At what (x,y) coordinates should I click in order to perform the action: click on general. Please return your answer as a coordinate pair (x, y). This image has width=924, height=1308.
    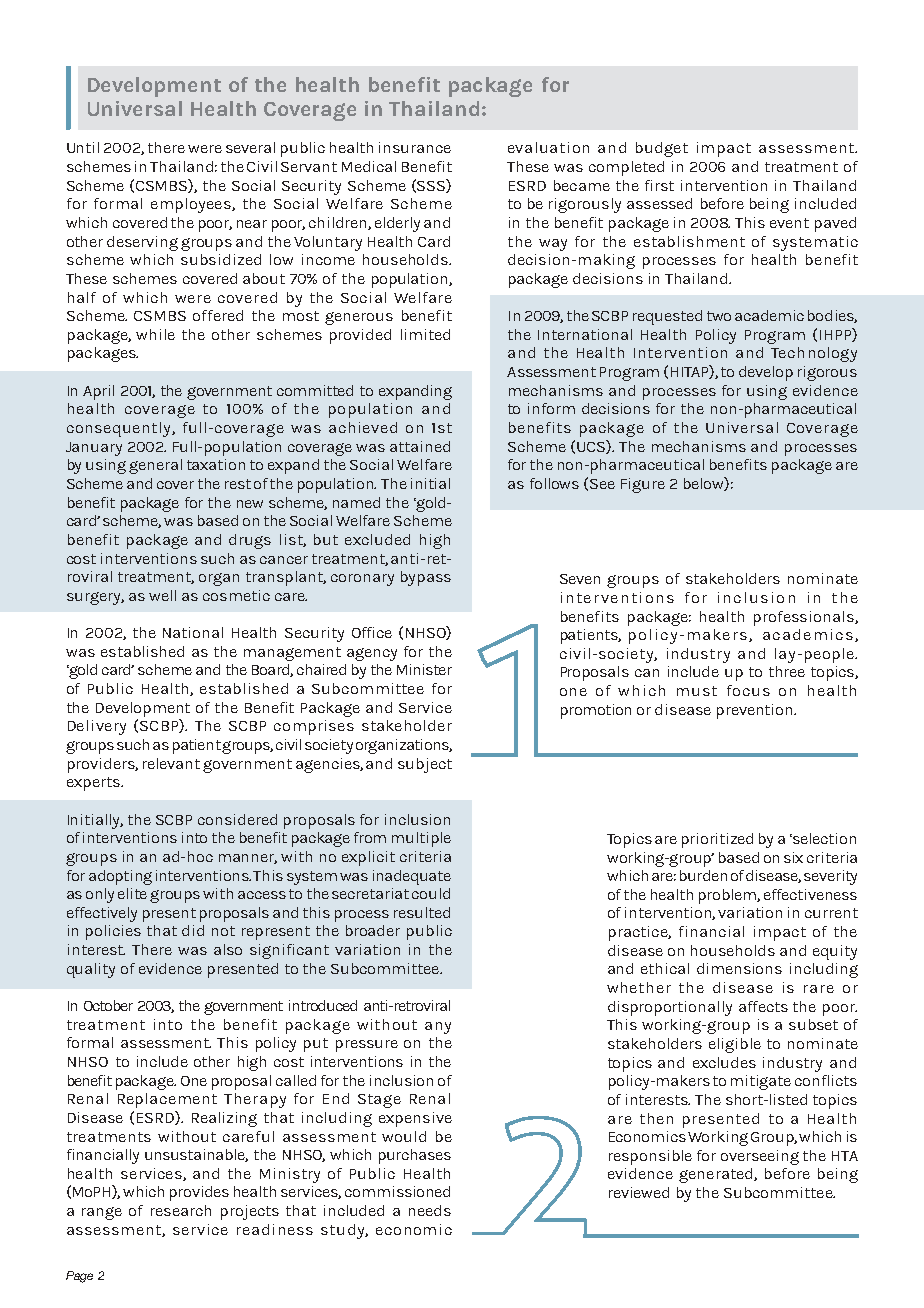
    Looking at the image, I should click on (155, 466).
